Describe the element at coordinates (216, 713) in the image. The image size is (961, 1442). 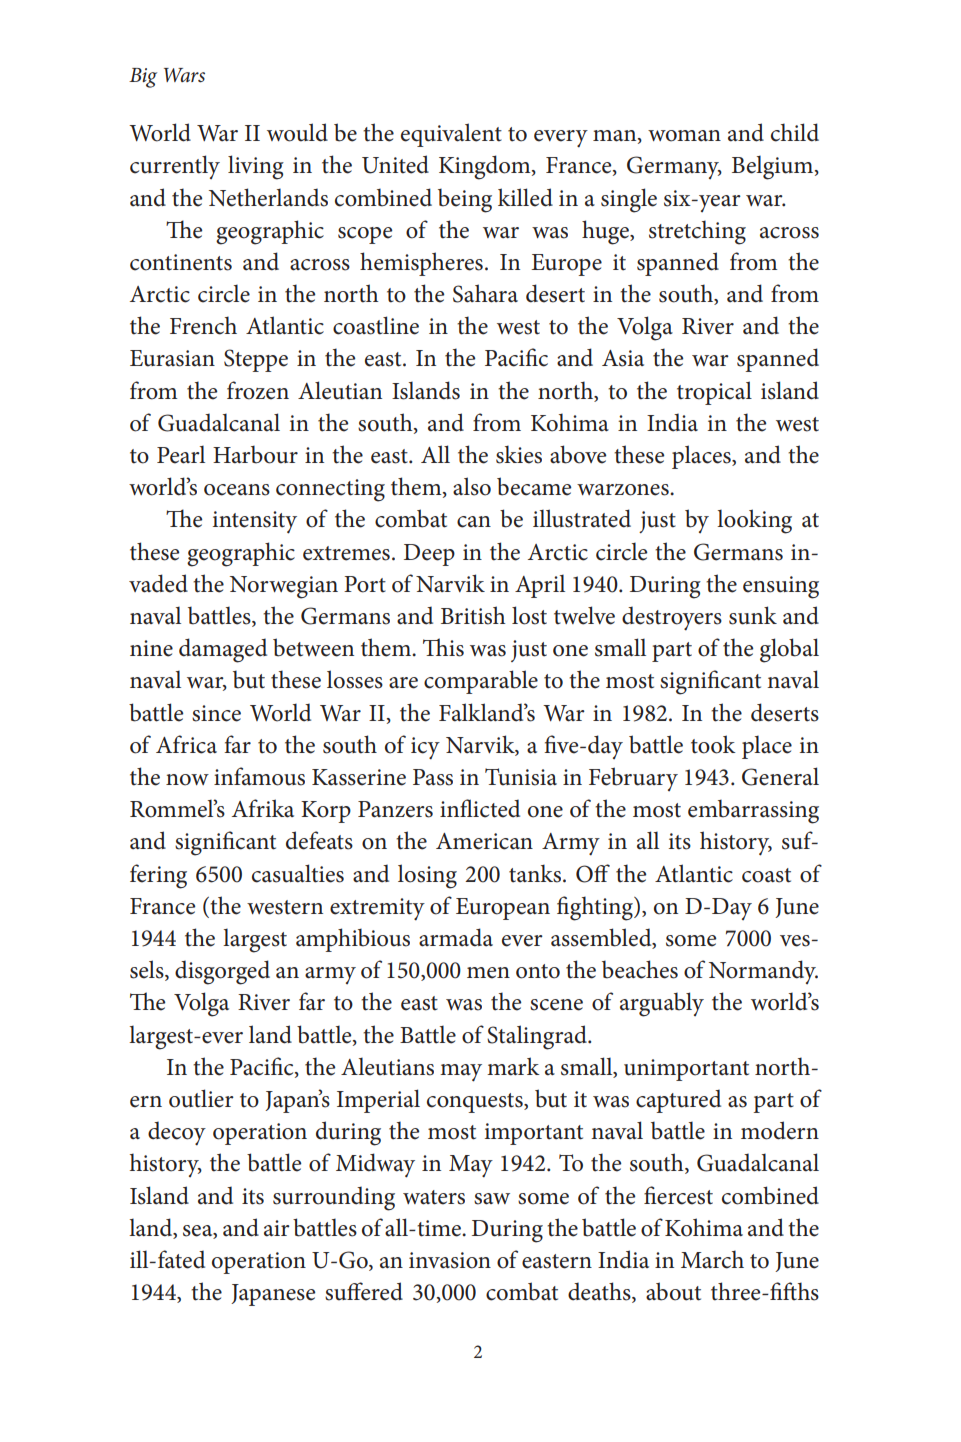
I see `since` at that location.
